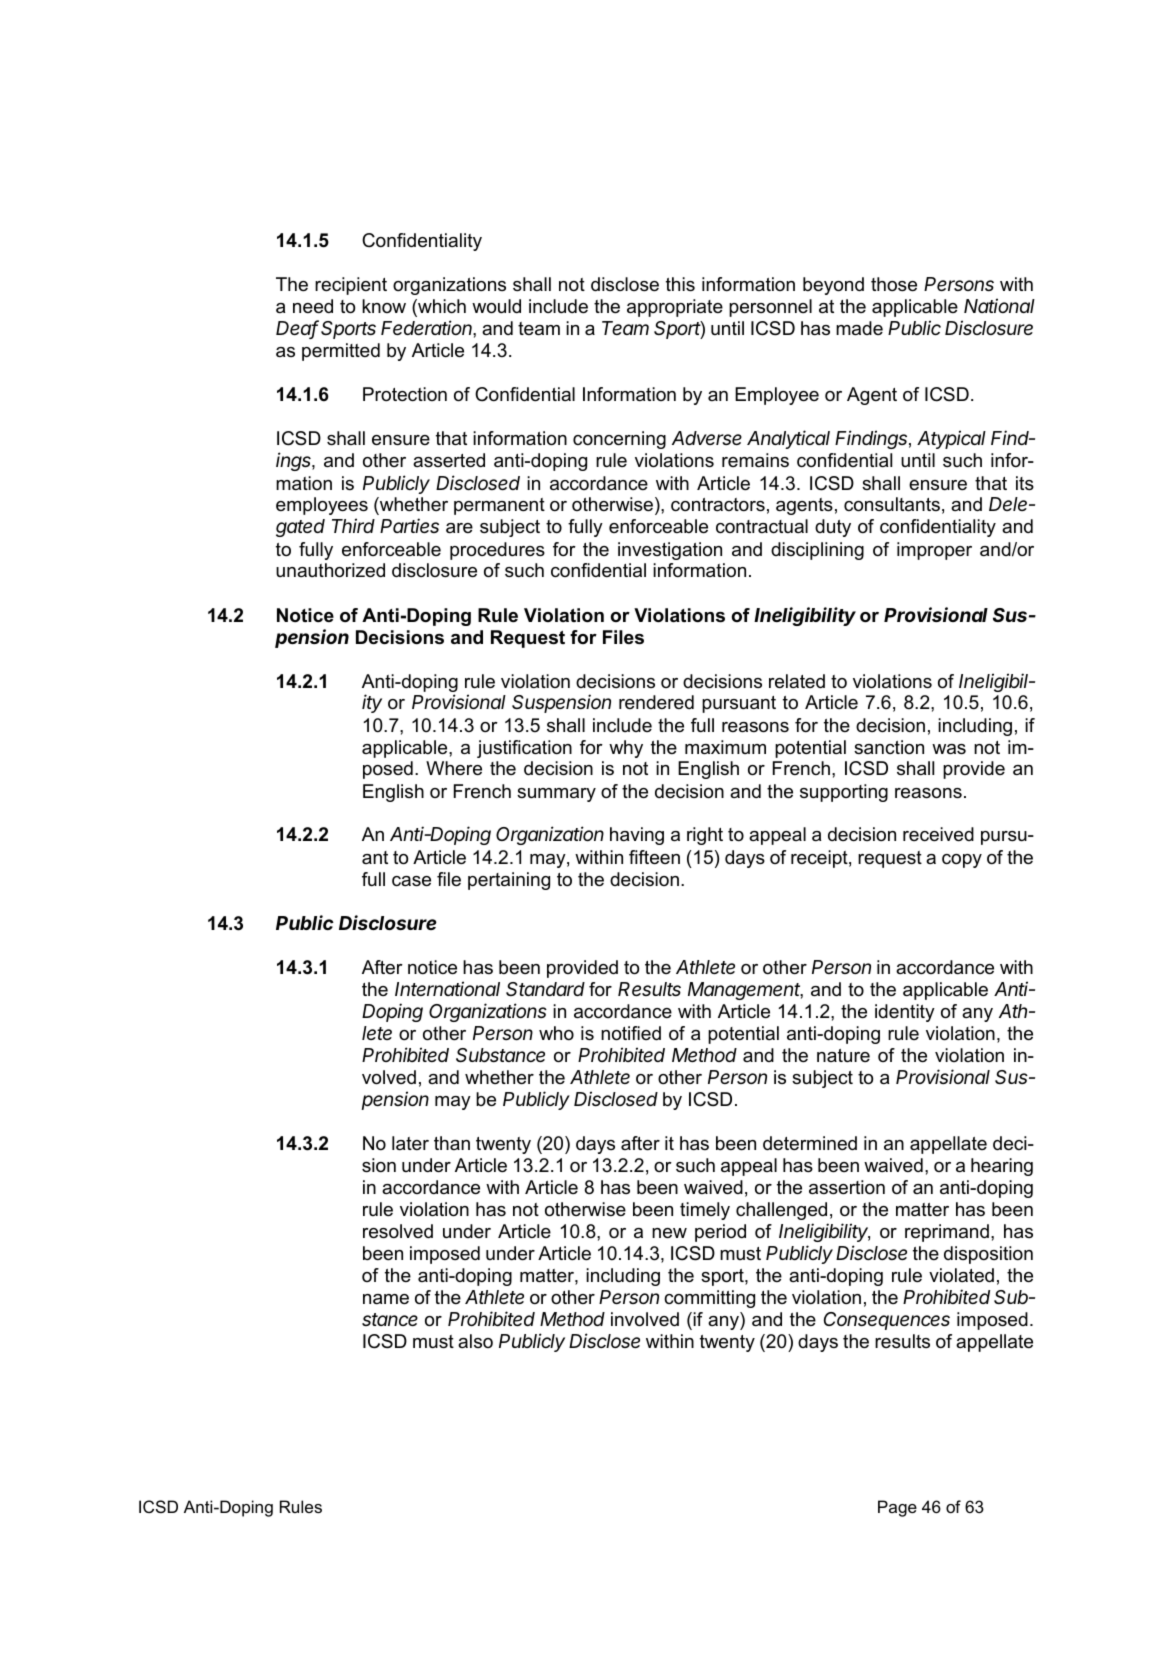  I want to click on also, so click(475, 1341).
